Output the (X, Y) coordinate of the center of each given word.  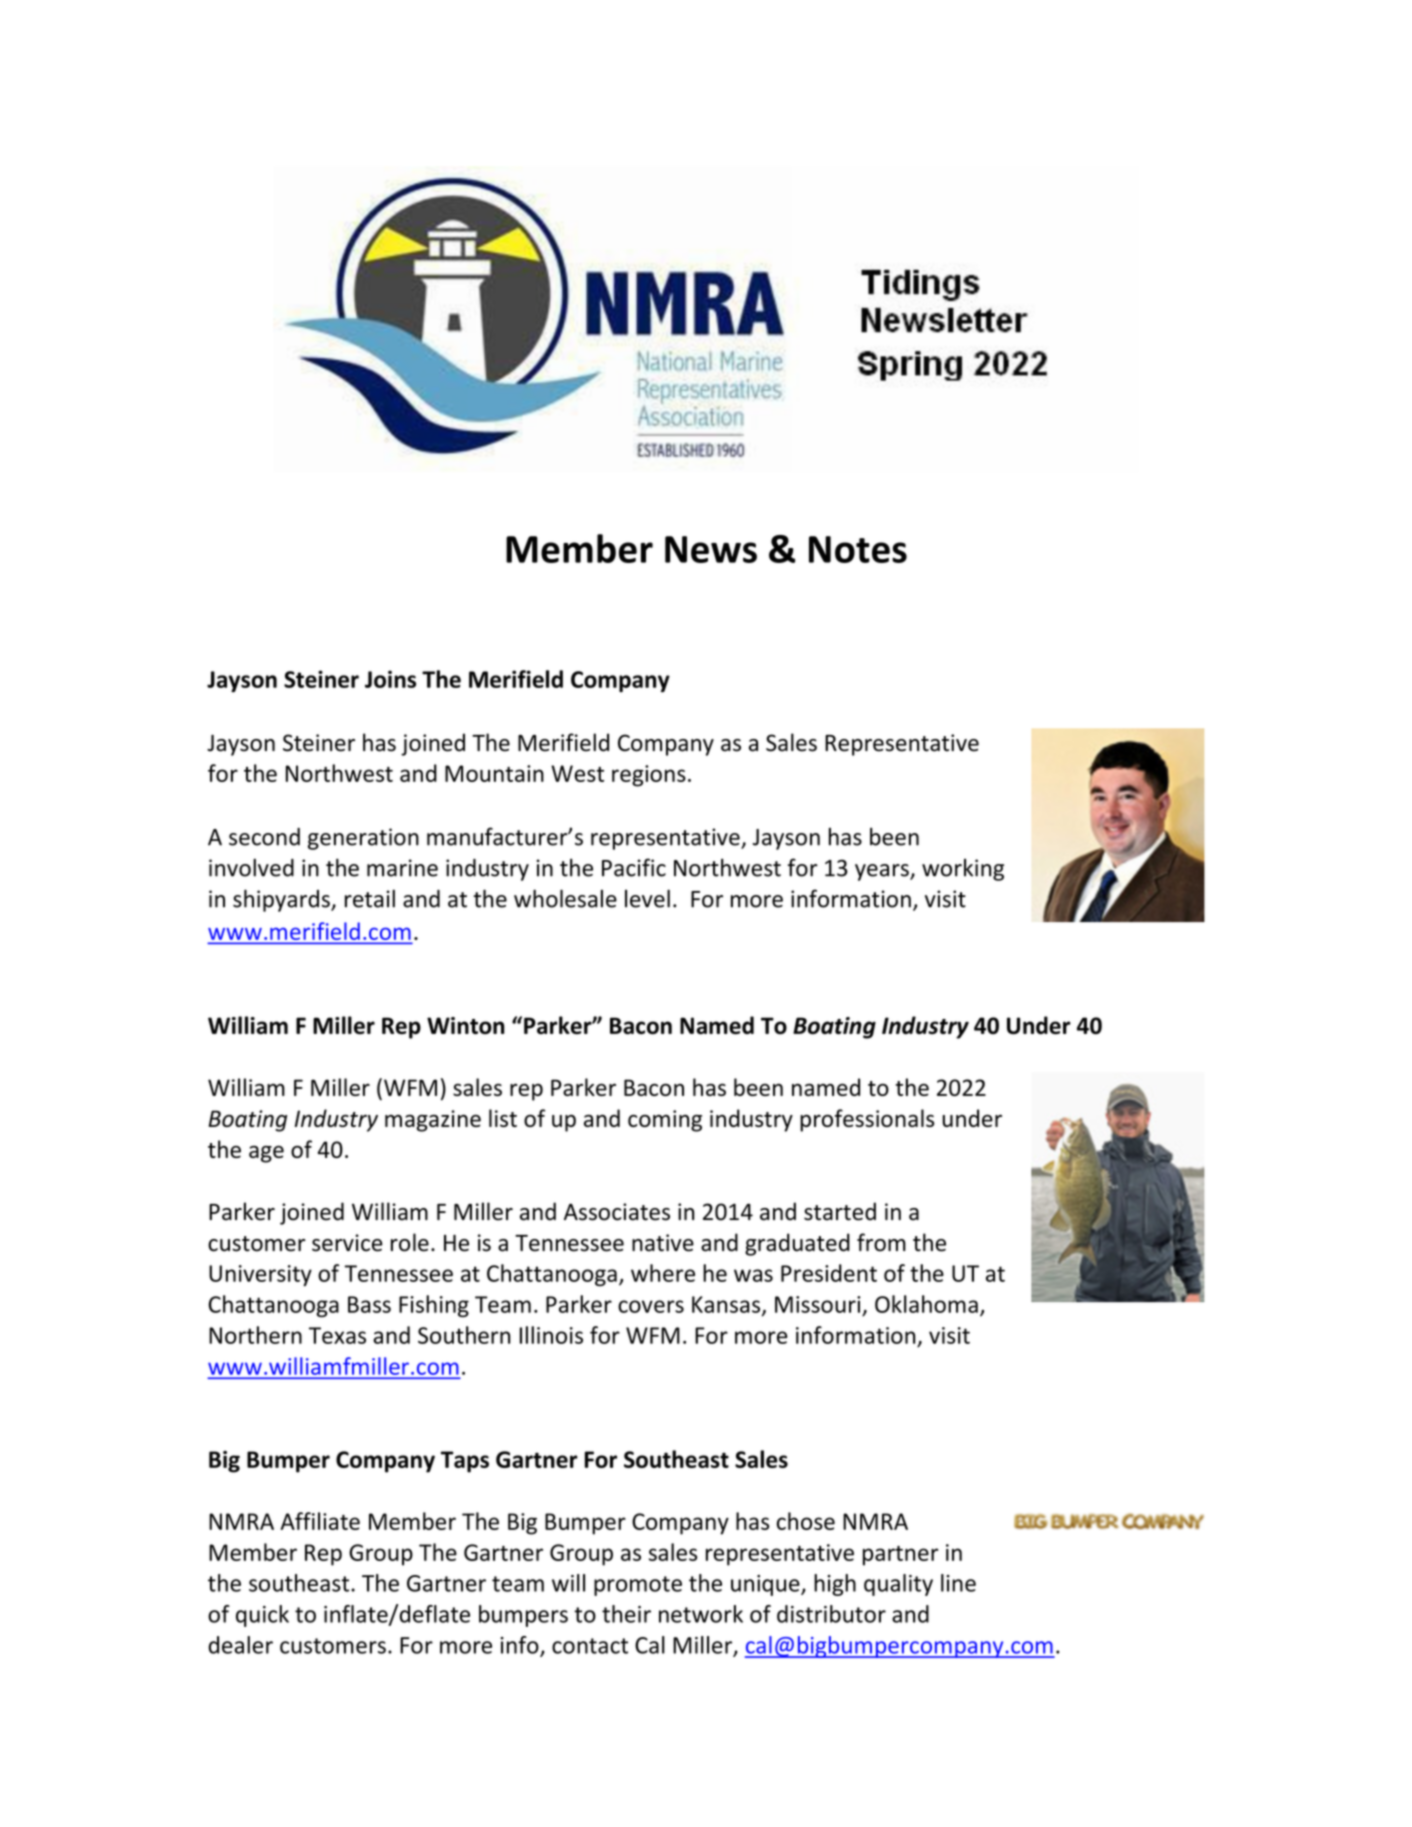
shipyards (282, 900)
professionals (867, 1120)
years (883, 872)
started (840, 1211)
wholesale (565, 898)
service (347, 1243)
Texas (337, 1335)
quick (262, 1616)
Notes (858, 549)
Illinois (551, 1335)
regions (649, 776)
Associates (617, 1212)
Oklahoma (926, 1304)
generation (363, 839)
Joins (390, 679)
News (711, 549)
